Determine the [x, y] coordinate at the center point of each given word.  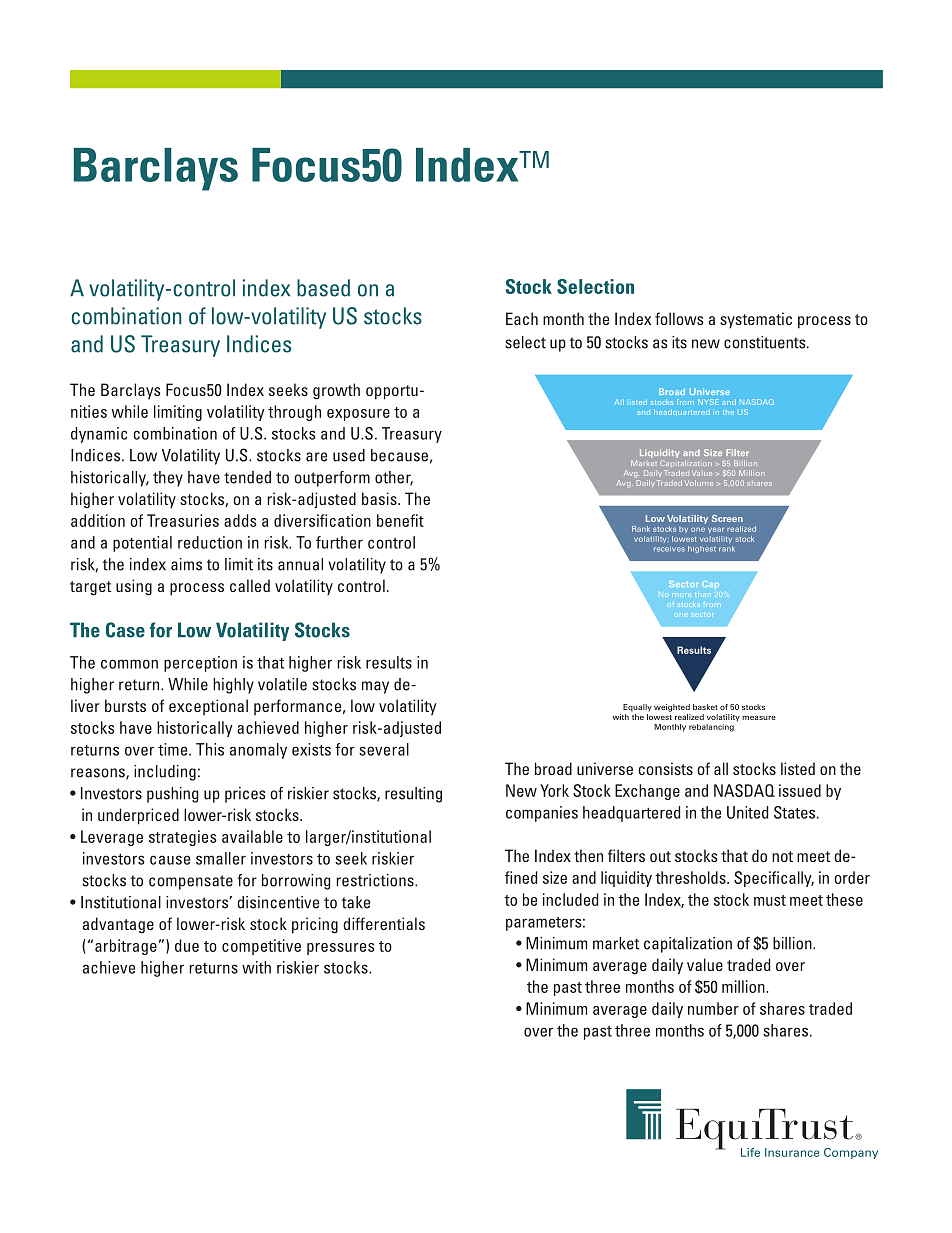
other [394, 478]
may [375, 687]
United [747, 812]
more [682, 595]
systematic [756, 320]
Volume [699, 483]
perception [200, 664]
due [187, 945]
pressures [341, 949]
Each [522, 318]
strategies [183, 838]
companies [542, 814]
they [168, 479]
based [323, 288]
